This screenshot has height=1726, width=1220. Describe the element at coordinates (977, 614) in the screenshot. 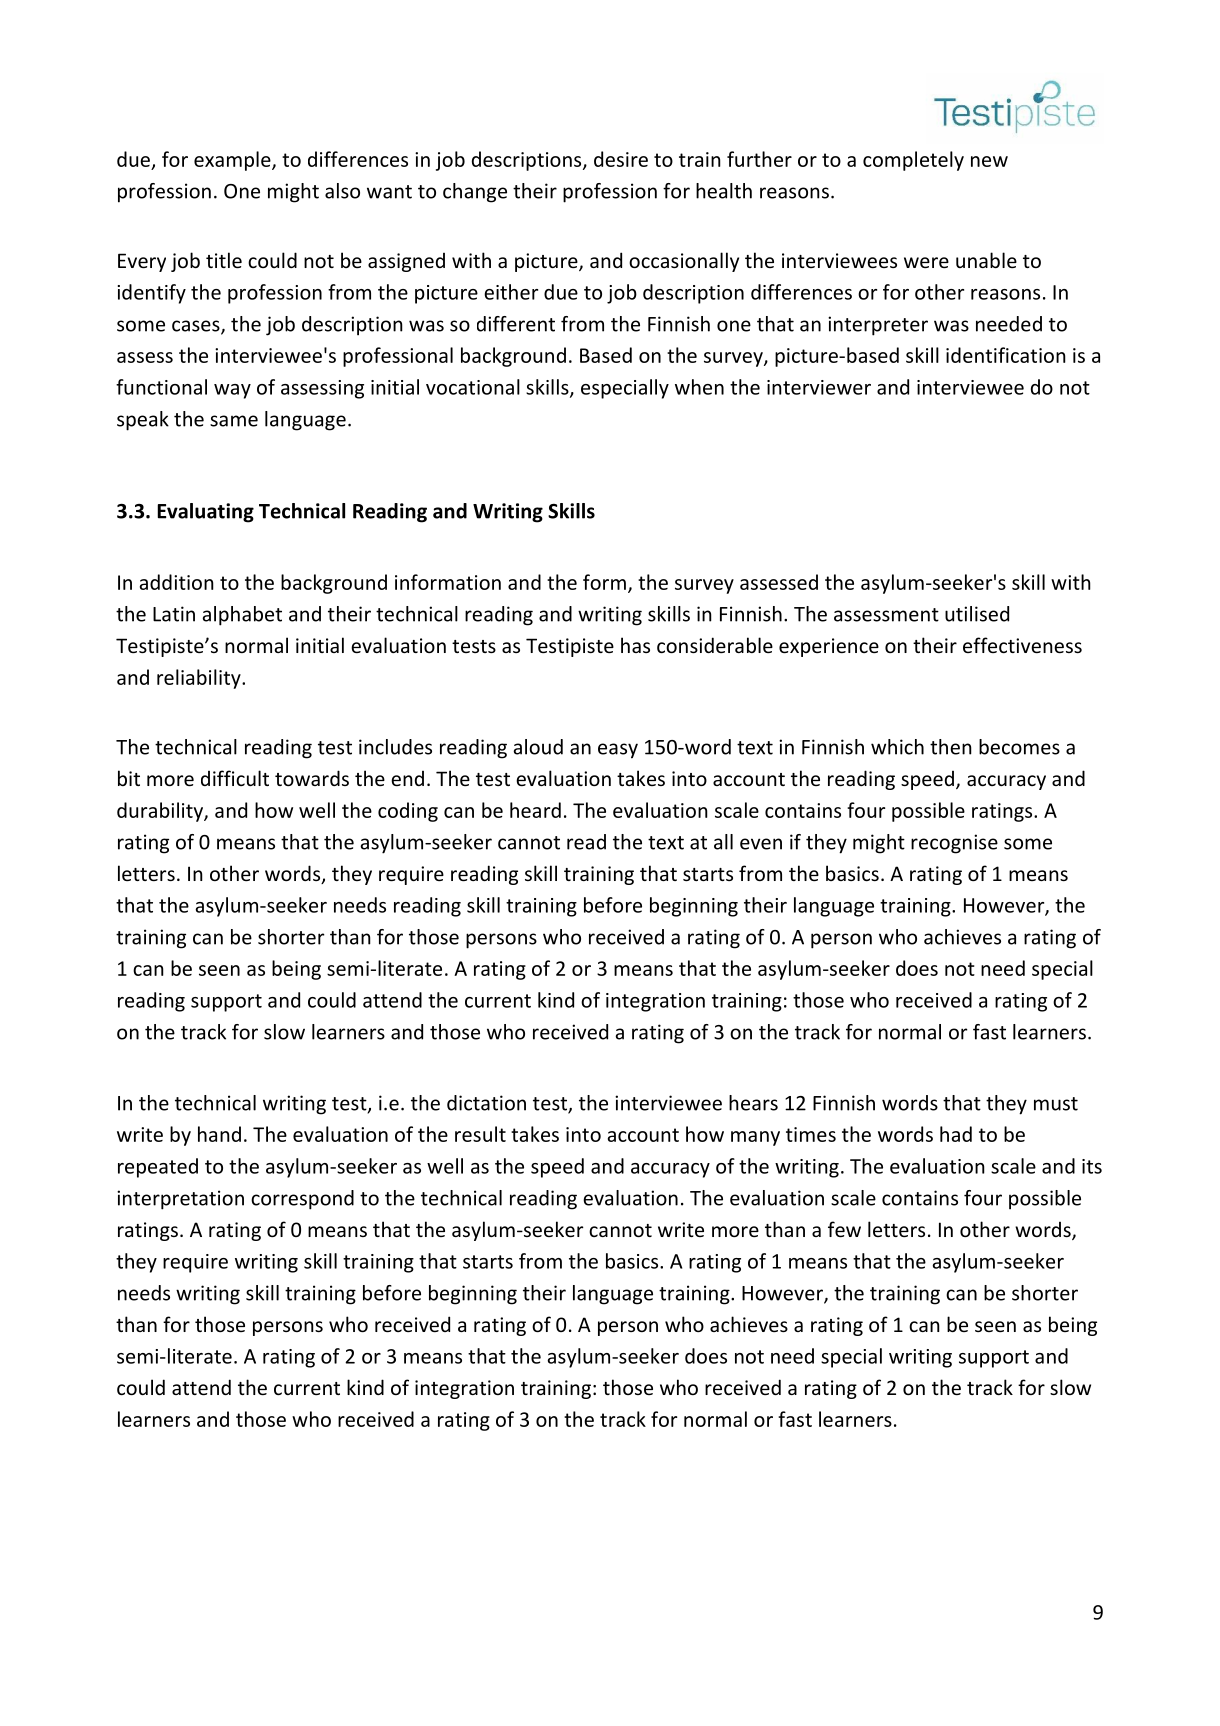

I see `utilised` at that location.
